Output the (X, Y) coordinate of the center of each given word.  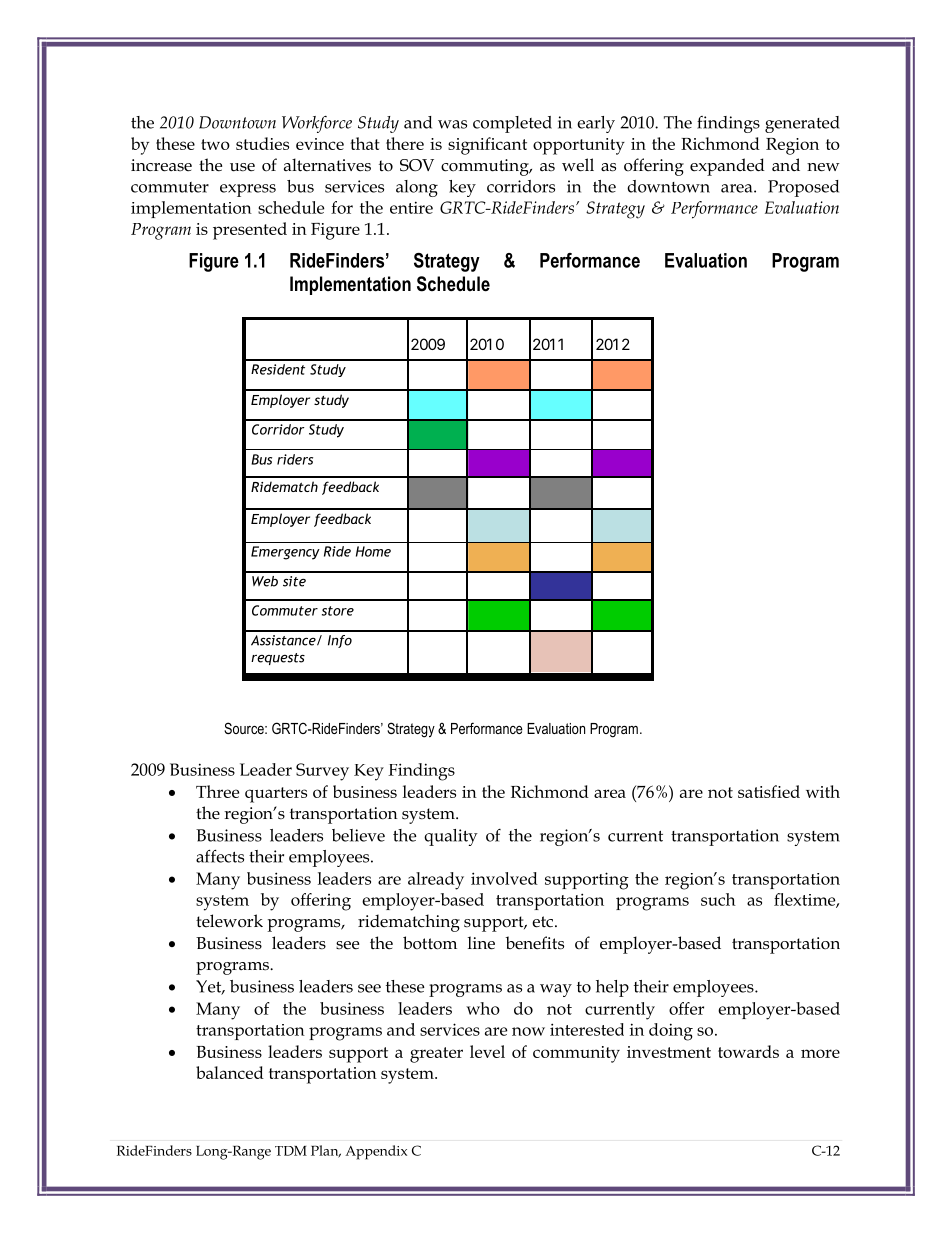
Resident (278, 369)
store (338, 611)
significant (487, 146)
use (242, 167)
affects (220, 856)
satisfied (769, 791)
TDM (291, 1151)
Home (373, 551)
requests (278, 659)
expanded (727, 167)
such (718, 899)
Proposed (803, 188)
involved (504, 878)
